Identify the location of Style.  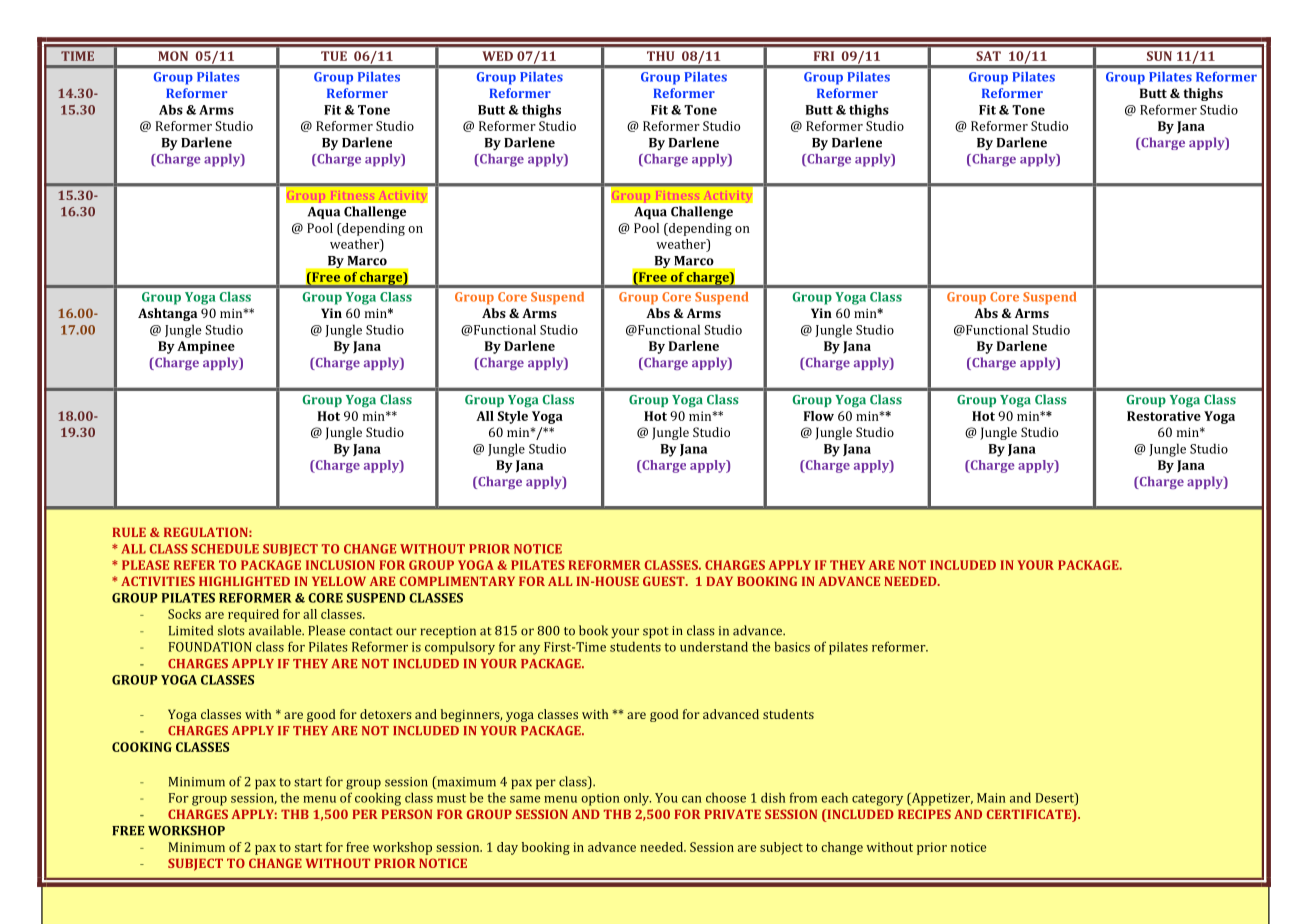
(513, 417).
